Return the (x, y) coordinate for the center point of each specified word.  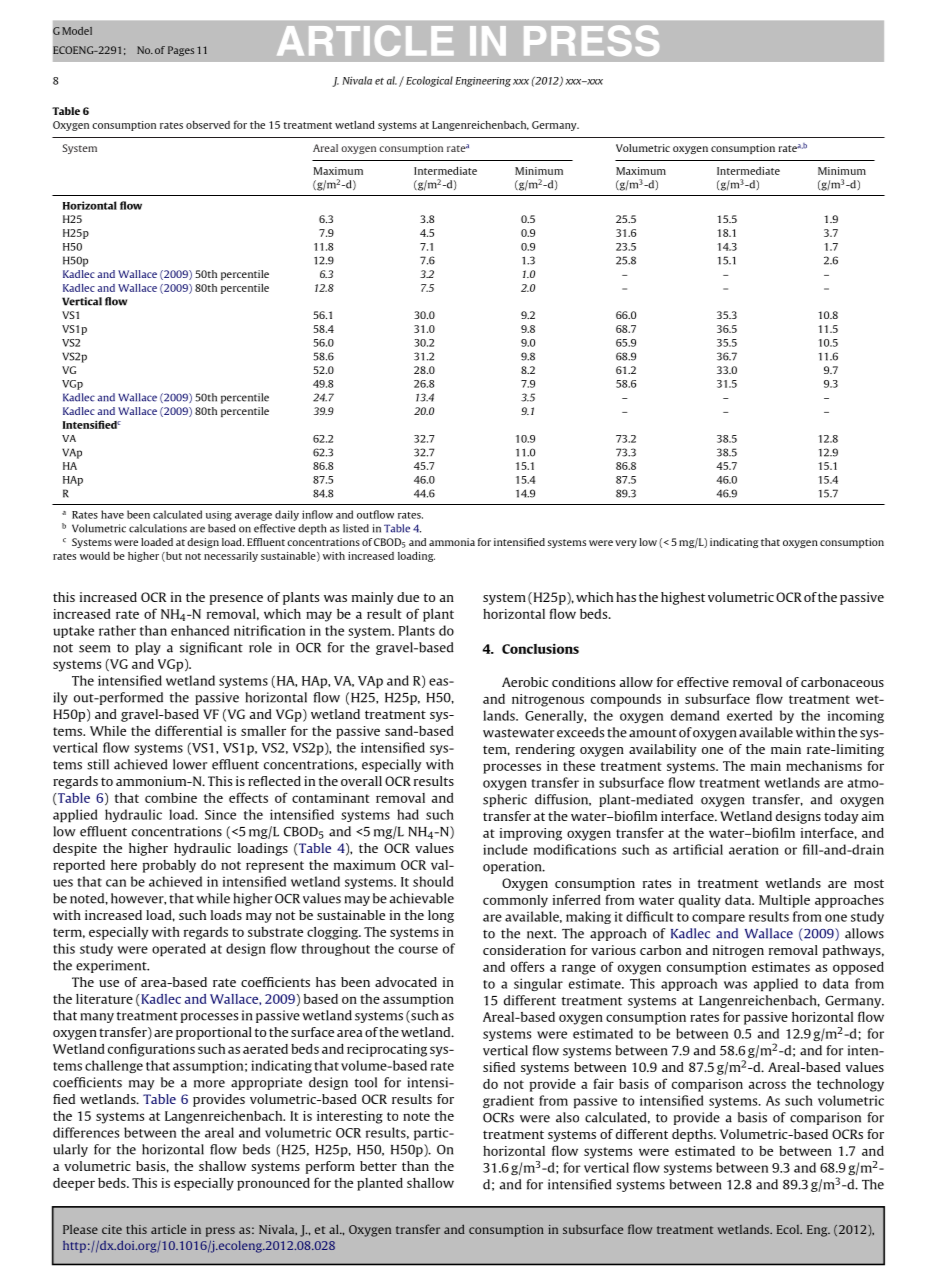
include (505, 849)
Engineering (483, 82)
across (767, 1085)
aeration (754, 849)
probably (169, 866)
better (378, 1166)
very (626, 544)
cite (112, 1229)
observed (208, 125)
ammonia (452, 542)
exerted (749, 715)
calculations (158, 528)
